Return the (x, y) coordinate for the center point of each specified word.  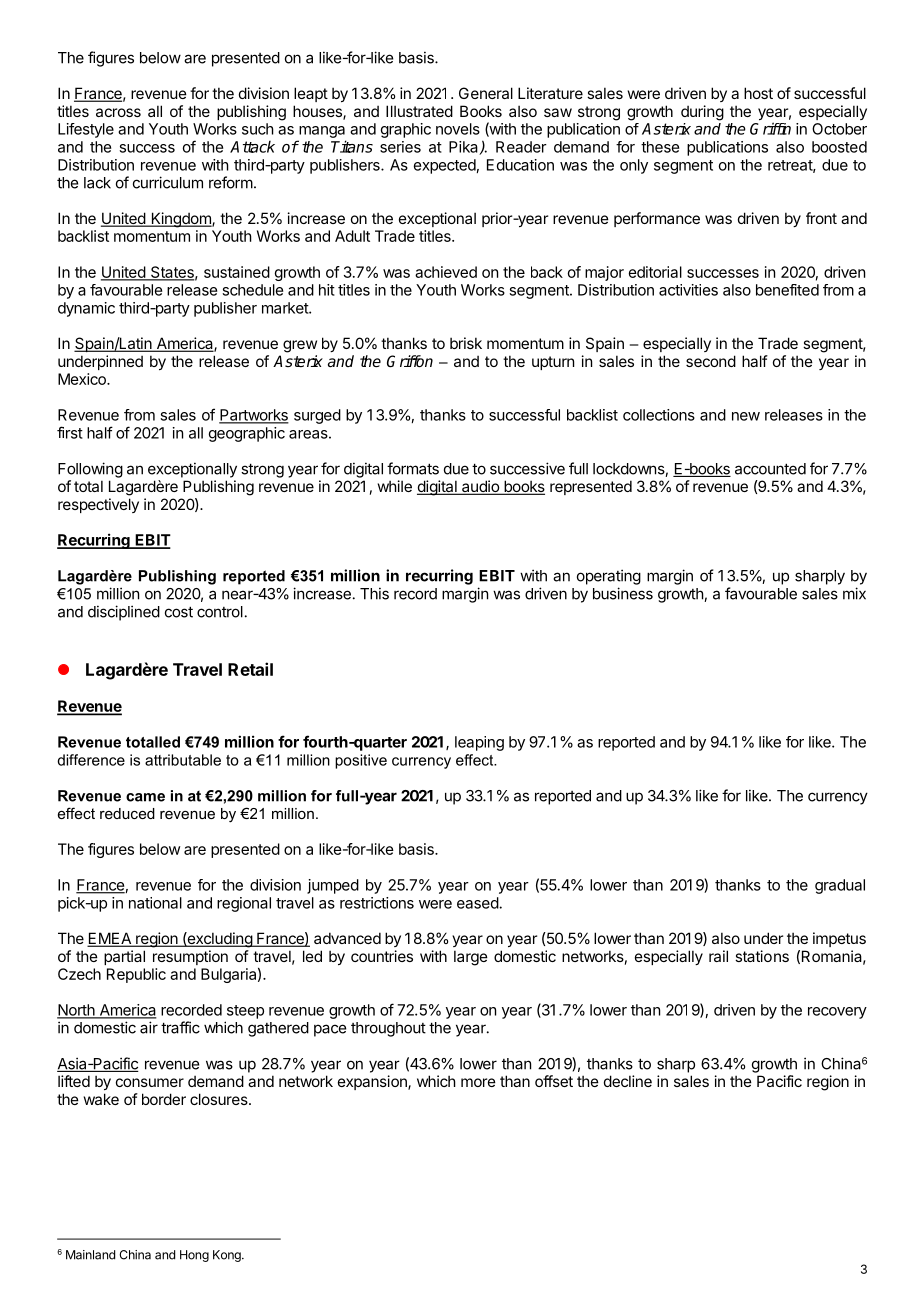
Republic (136, 975)
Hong (194, 1256)
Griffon (410, 361)
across (118, 112)
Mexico (83, 379)
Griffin (770, 128)
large (471, 958)
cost (179, 612)
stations (762, 956)
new (746, 416)
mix (854, 593)
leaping (479, 743)
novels (458, 129)
